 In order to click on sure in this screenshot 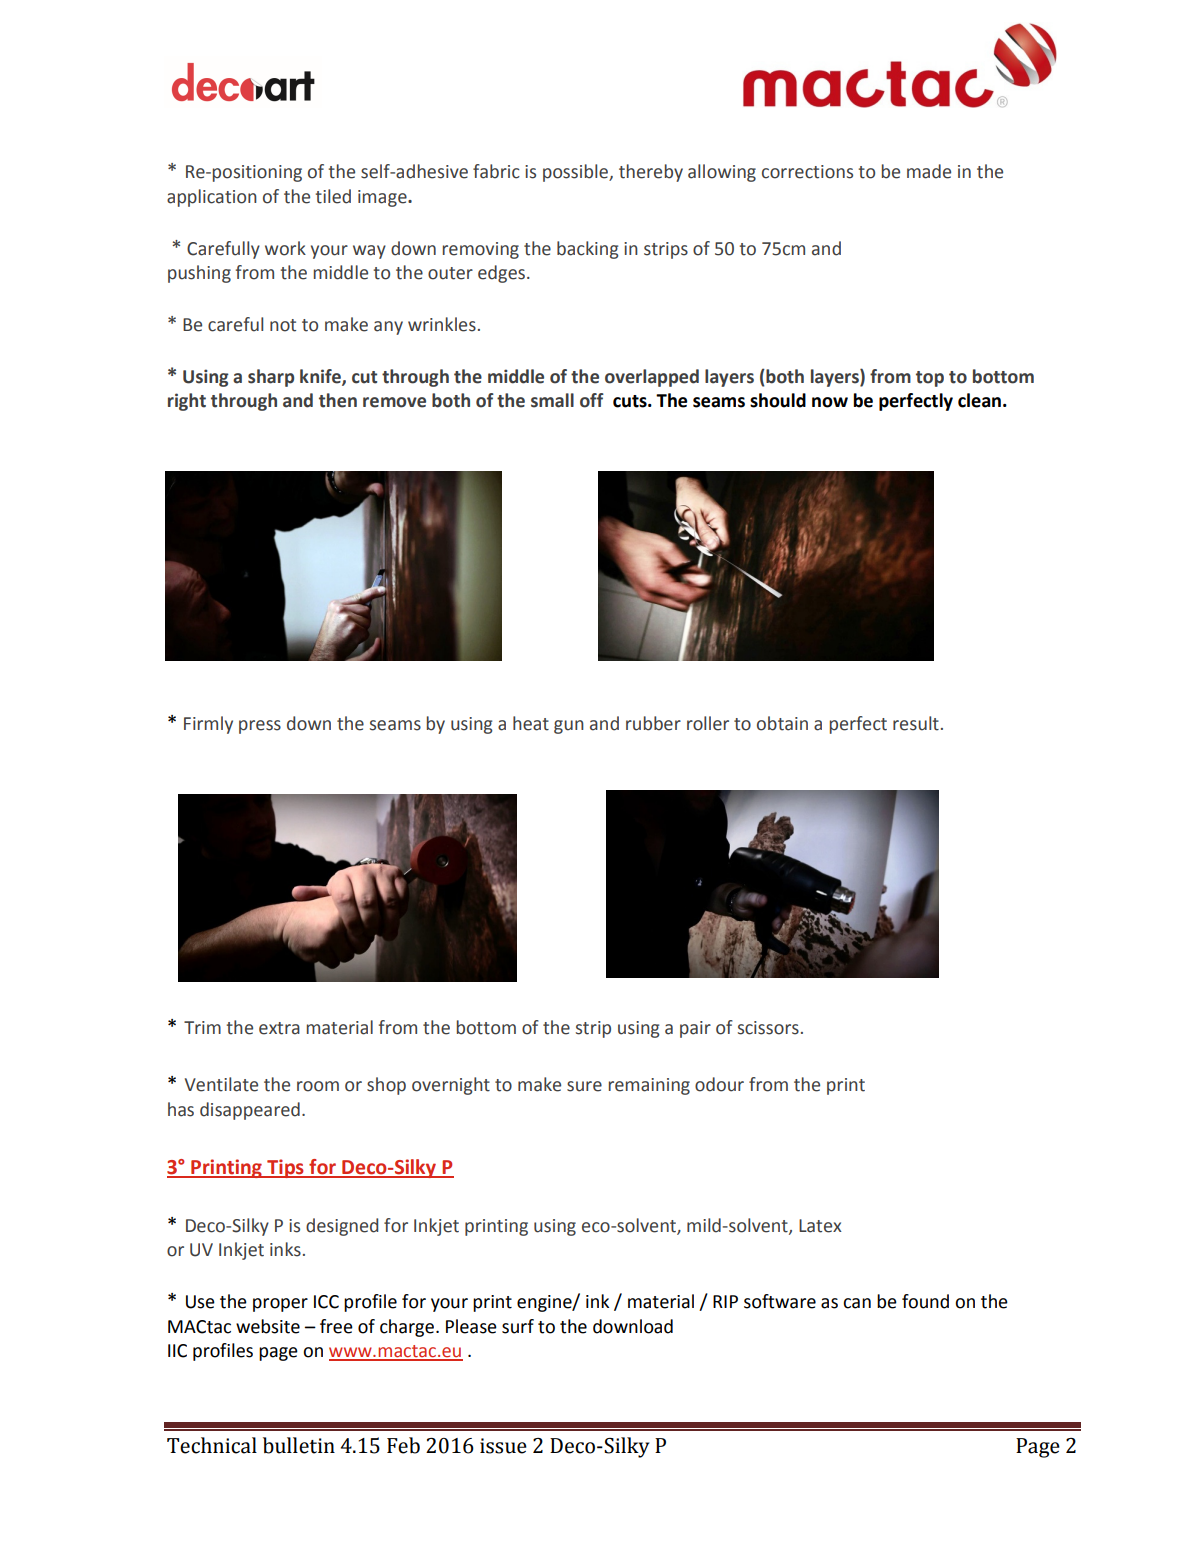, I will do `click(584, 1086)`.
